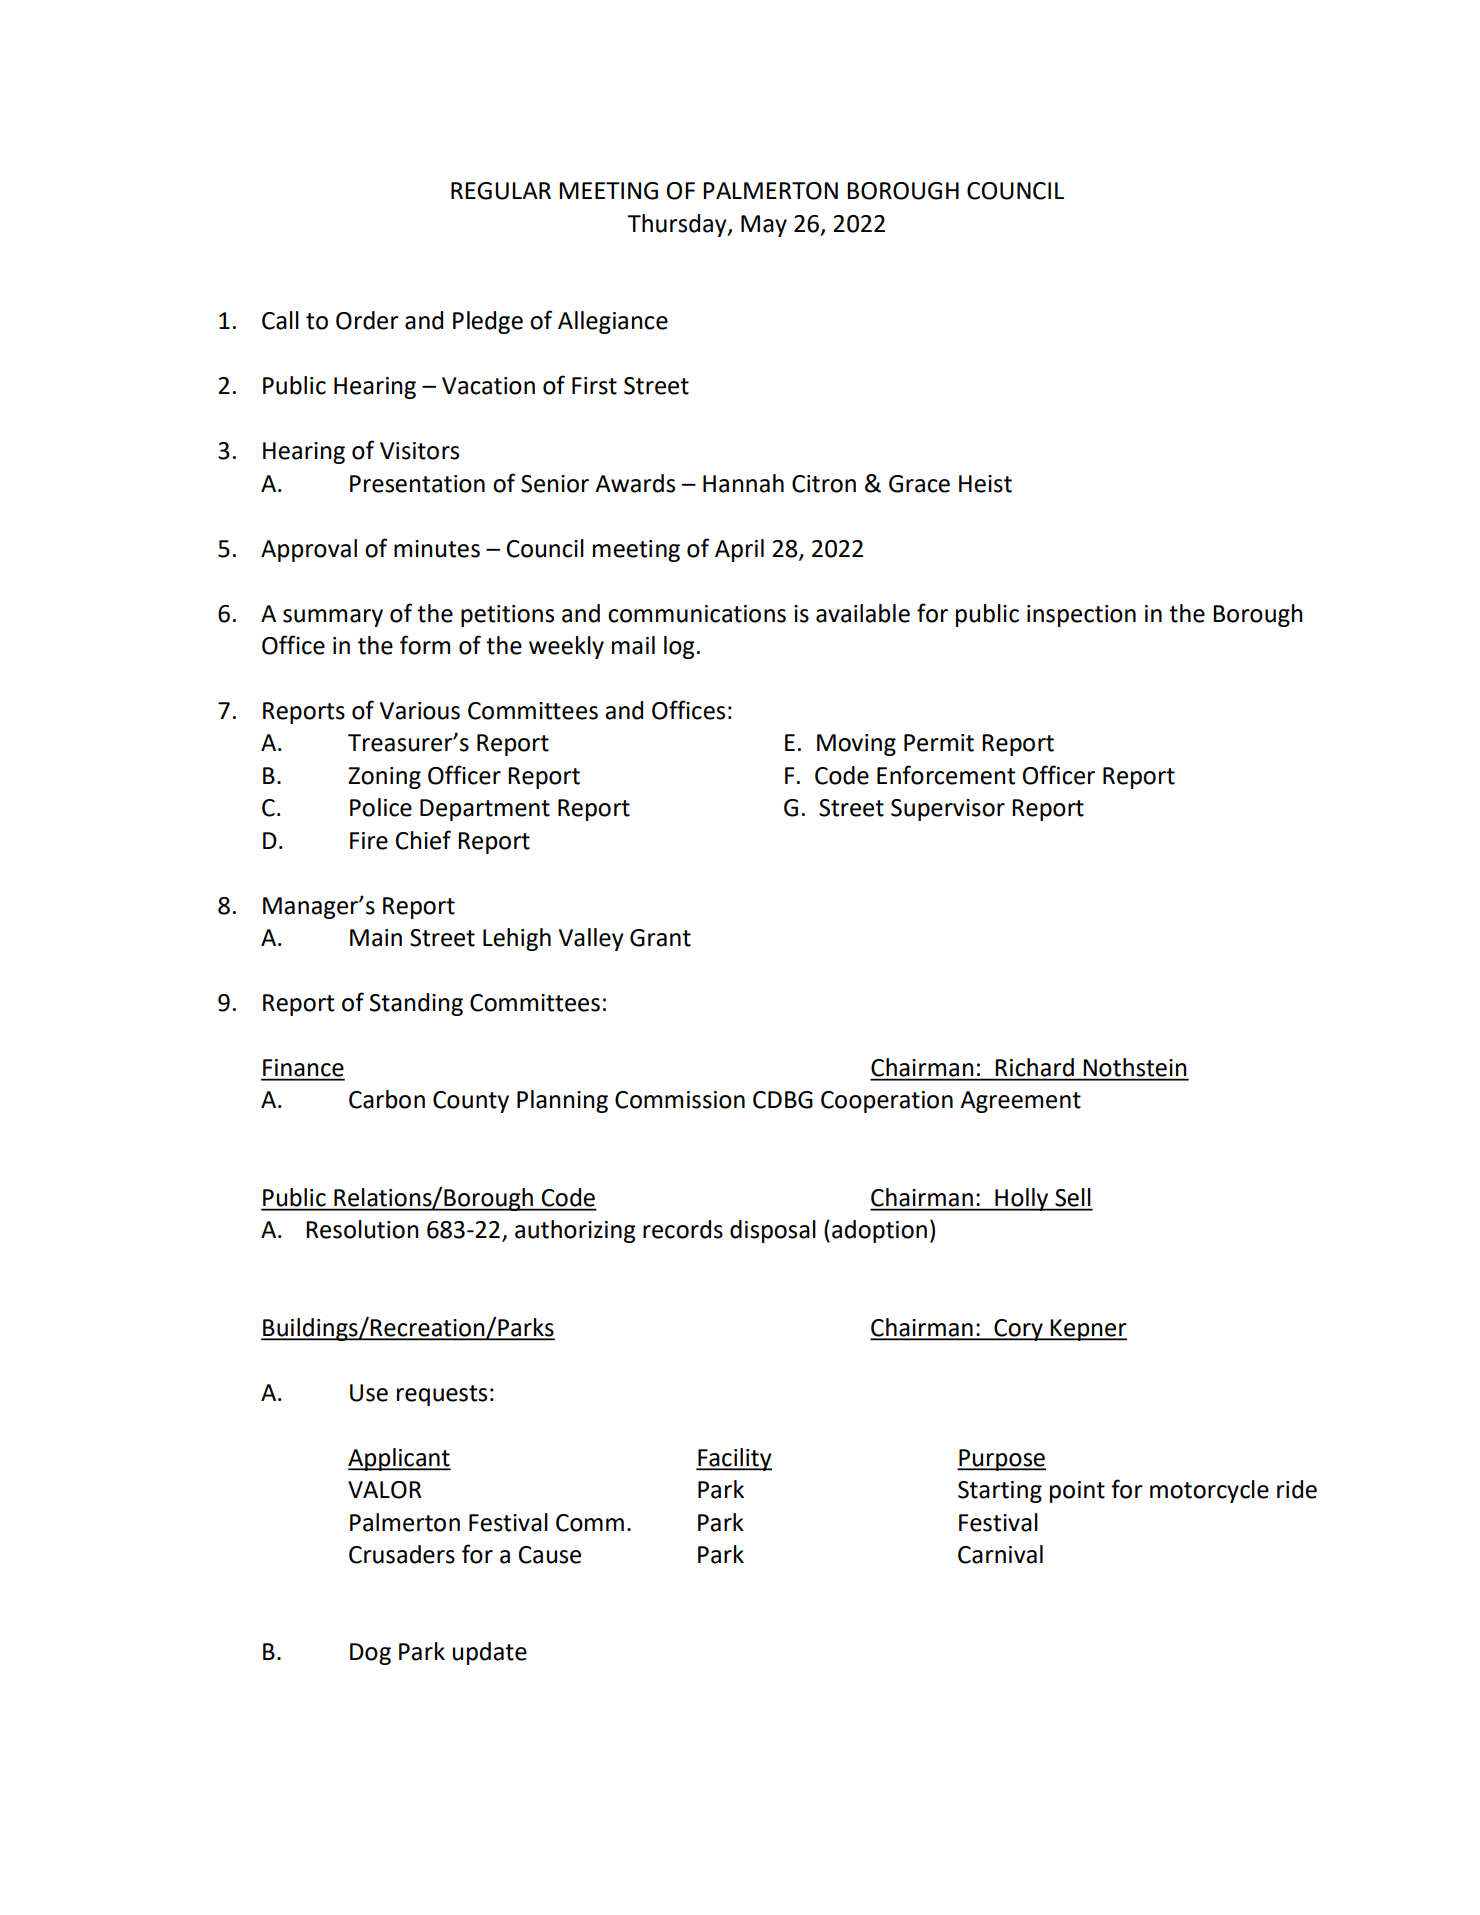  I want to click on Heist, so click(985, 484).
